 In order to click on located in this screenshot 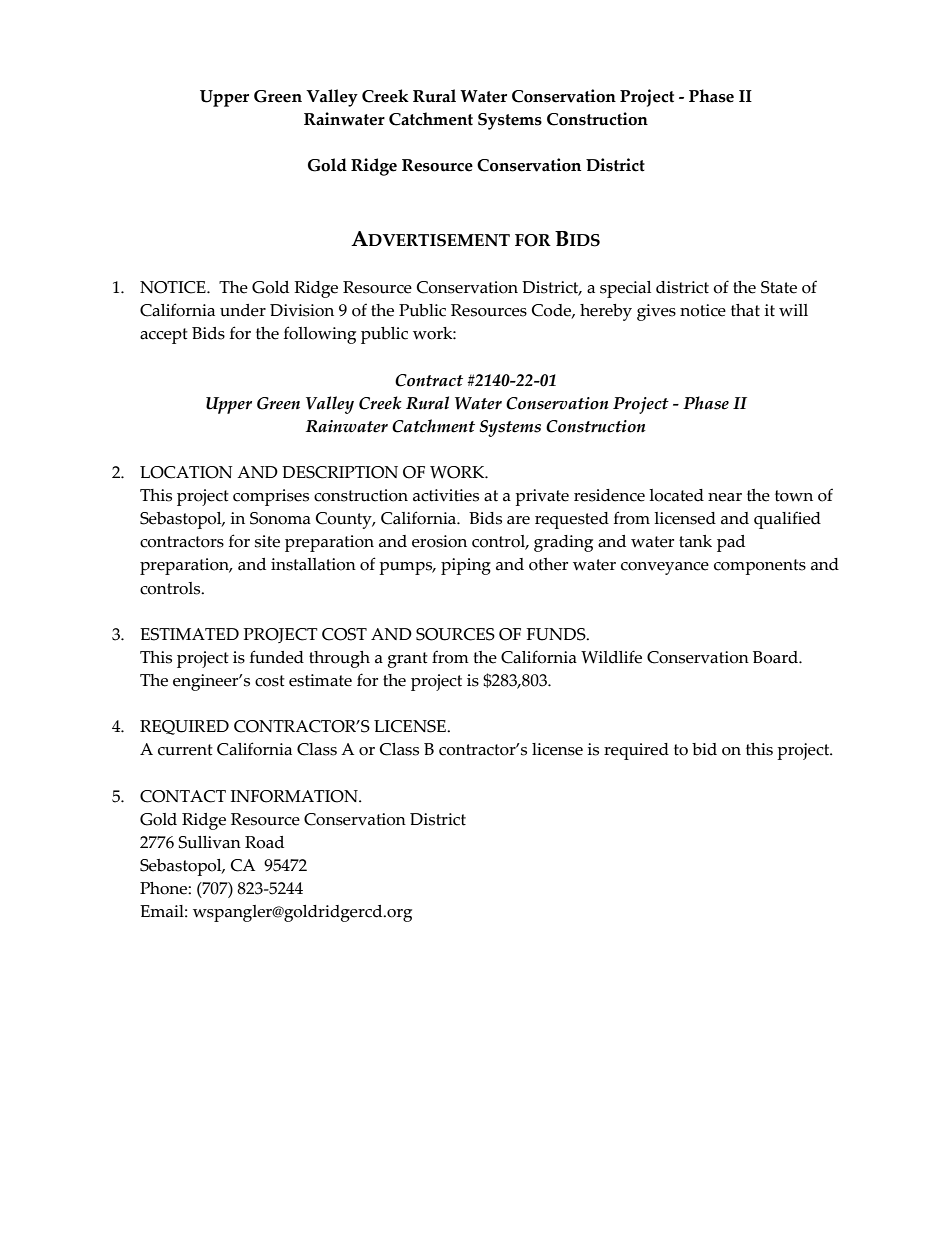, I will do `click(676, 495)`.
